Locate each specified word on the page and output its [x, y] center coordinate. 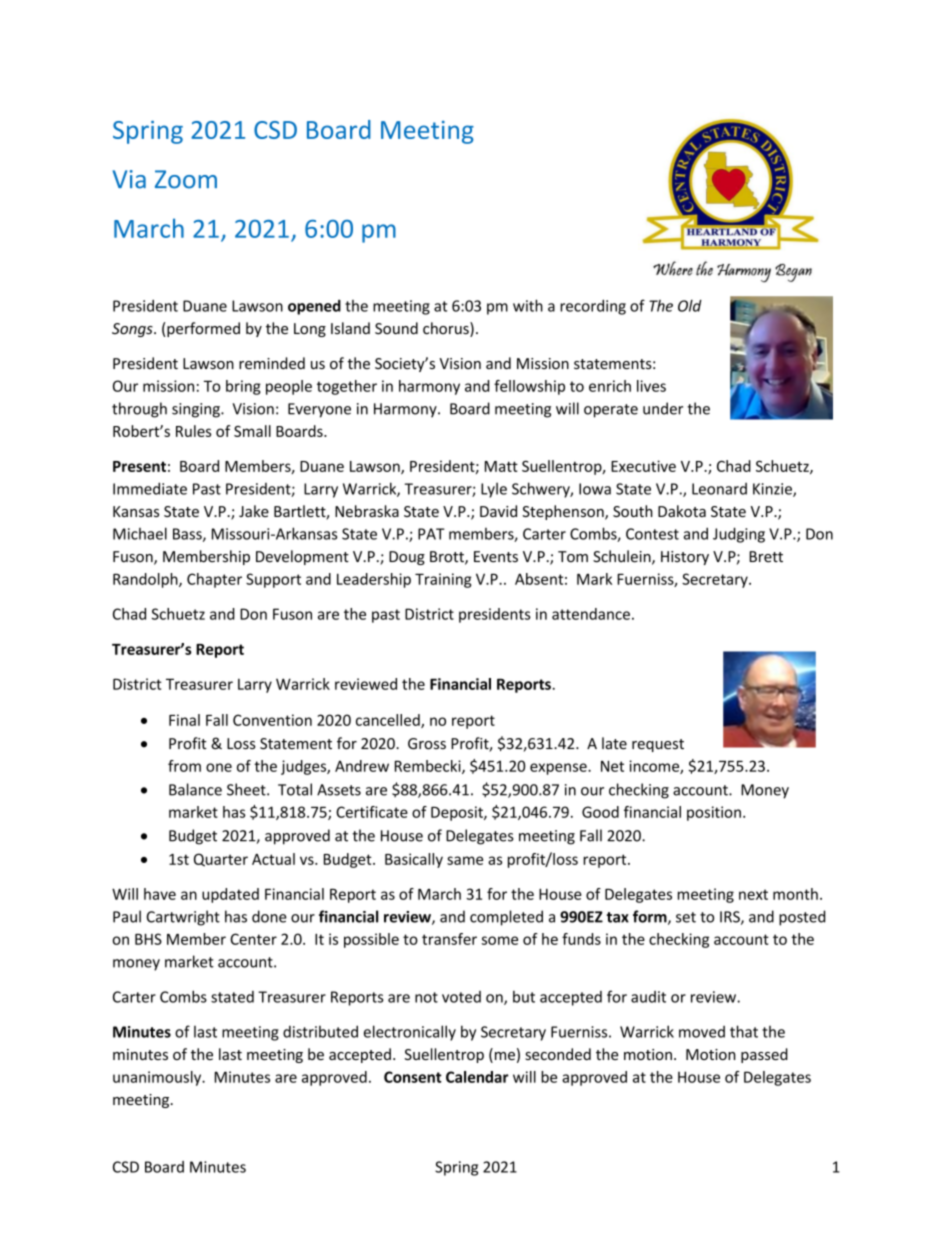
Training [443, 580]
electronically [410, 1033]
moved [702, 1032]
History [685, 558]
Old [690, 306]
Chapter [214, 580]
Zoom [186, 179]
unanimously [158, 1078]
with [528, 305]
